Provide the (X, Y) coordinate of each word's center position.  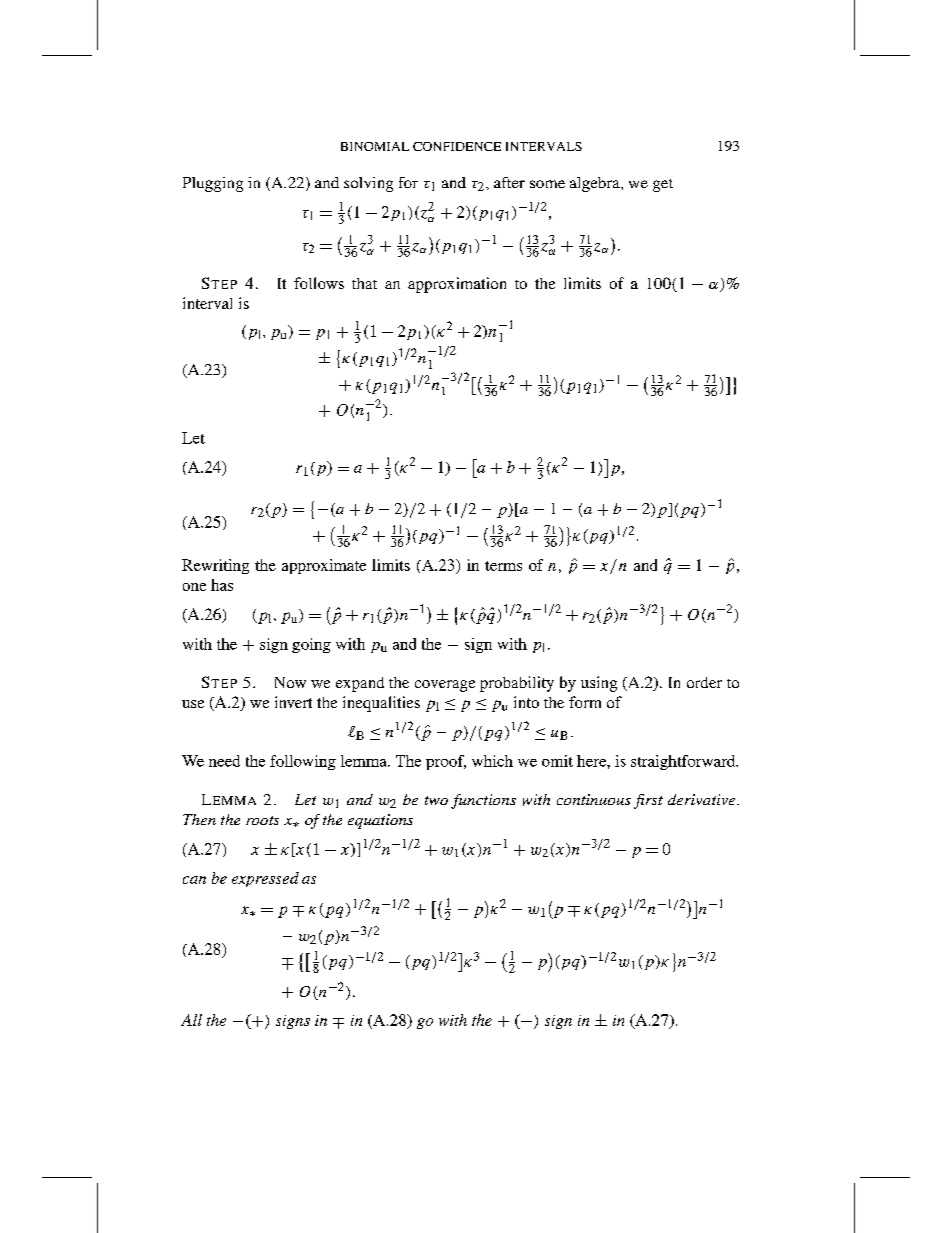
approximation (457, 285)
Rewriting (215, 566)
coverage (445, 686)
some (547, 184)
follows (319, 283)
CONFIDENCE (457, 146)
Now (290, 682)
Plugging (213, 184)
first (648, 801)
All (191, 1020)
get (663, 185)
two (436, 800)
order (704, 682)
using (599, 684)
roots (262, 820)
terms (503, 566)
